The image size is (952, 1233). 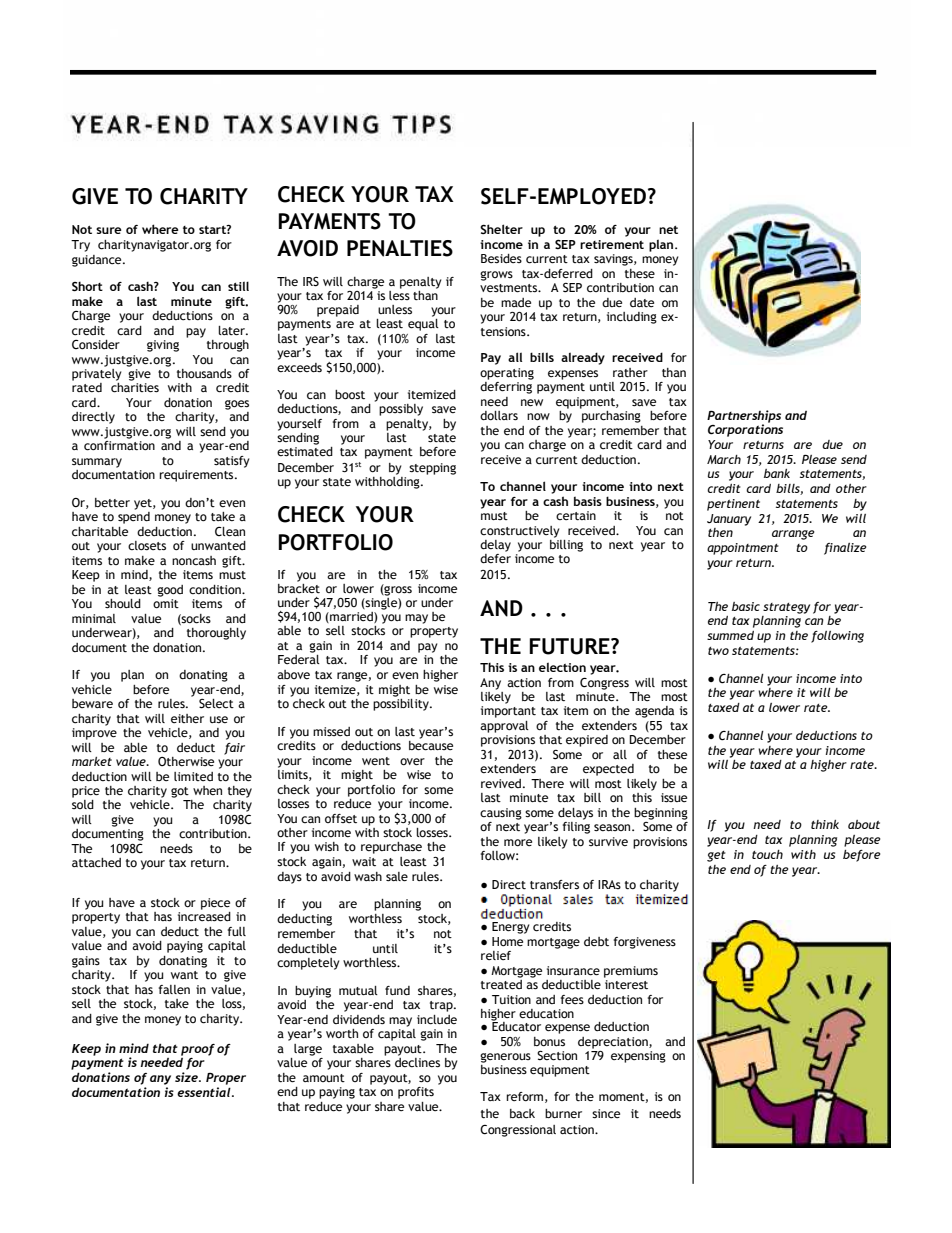 I want to click on Besides, so click(x=501, y=258).
